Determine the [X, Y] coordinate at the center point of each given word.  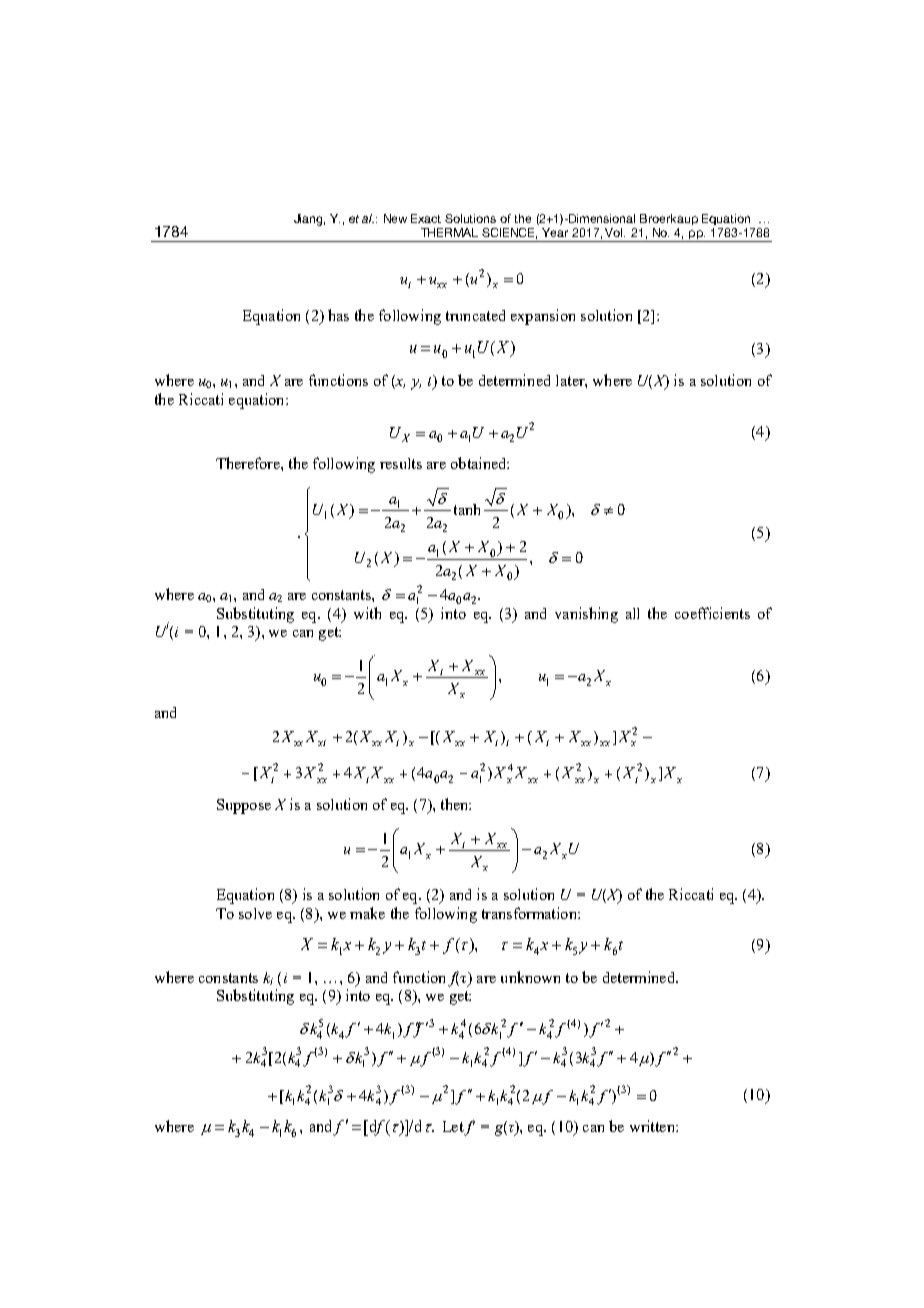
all [632, 613]
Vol [615, 232]
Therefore [249, 463]
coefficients [712, 613]
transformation [530, 913]
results [401, 463]
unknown [530, 977]
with [367, 613]
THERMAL [449, 232]
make [367, 913]
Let [453, 1126]
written [653, 1126]
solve [255, 913]
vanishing [586, 615]
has [338, 315]
